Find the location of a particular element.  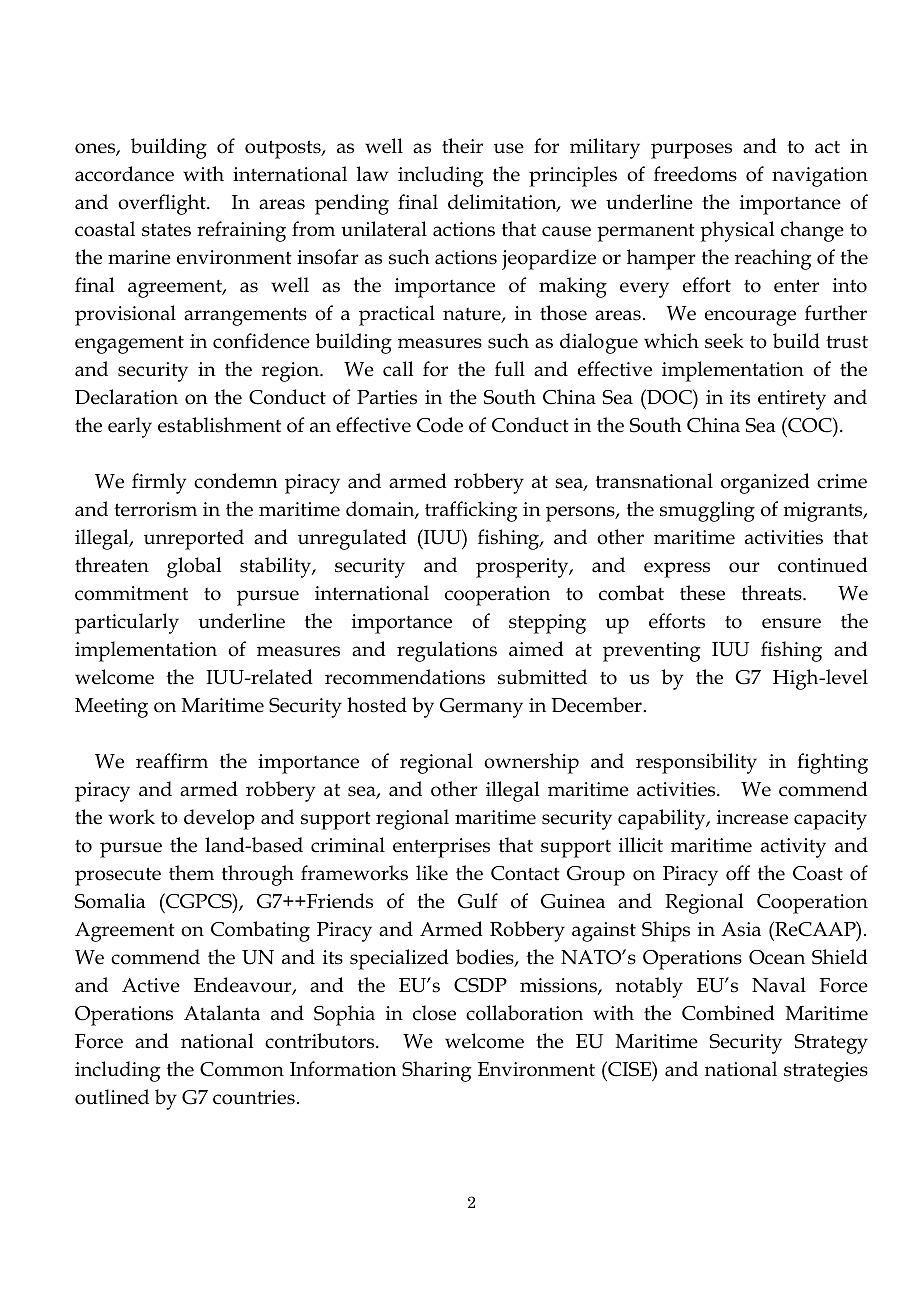

confidence is located at coordinates (261, 341).
